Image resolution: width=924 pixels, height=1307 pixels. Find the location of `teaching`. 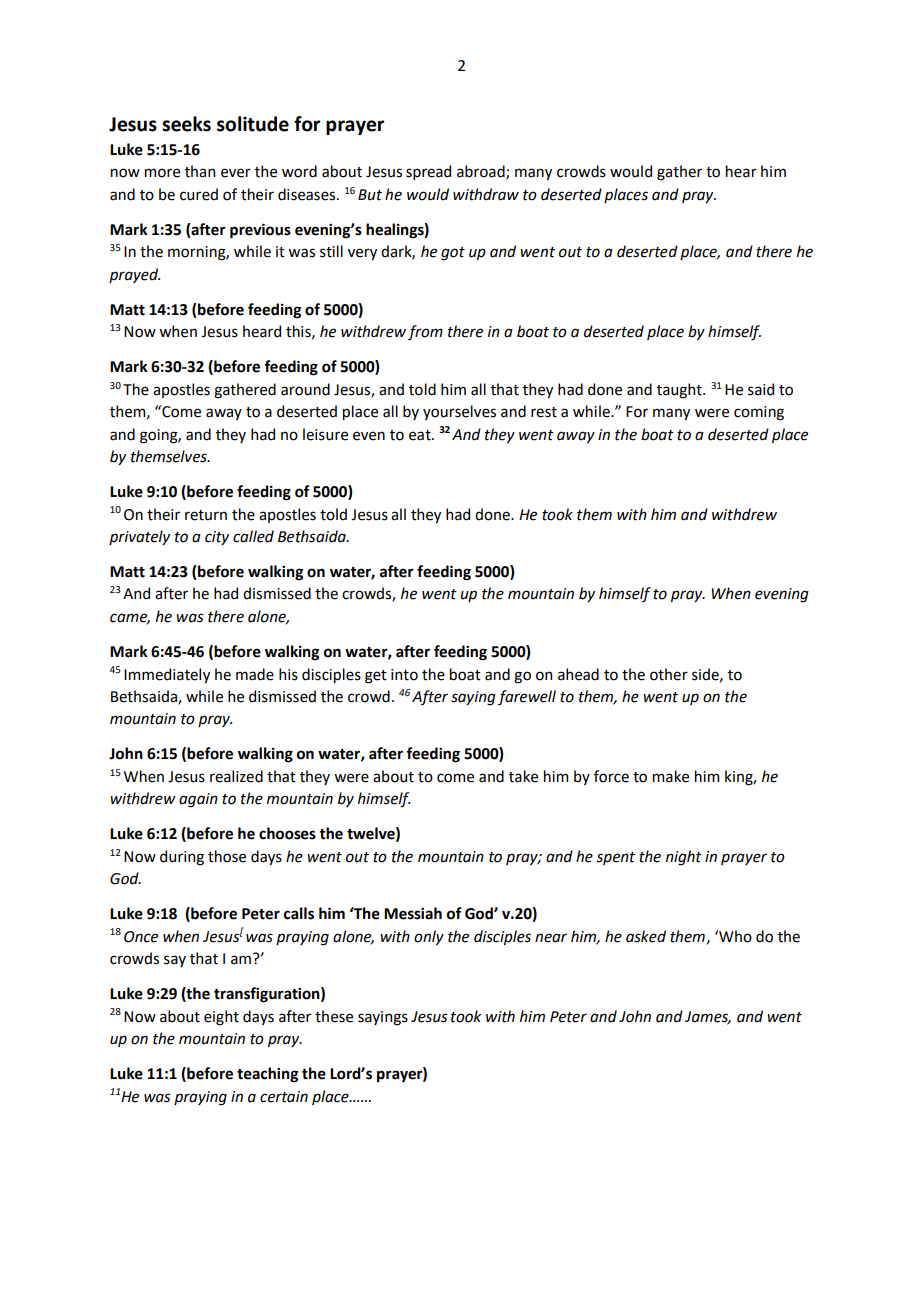

teaching is located at coordinates (267, 1075).
